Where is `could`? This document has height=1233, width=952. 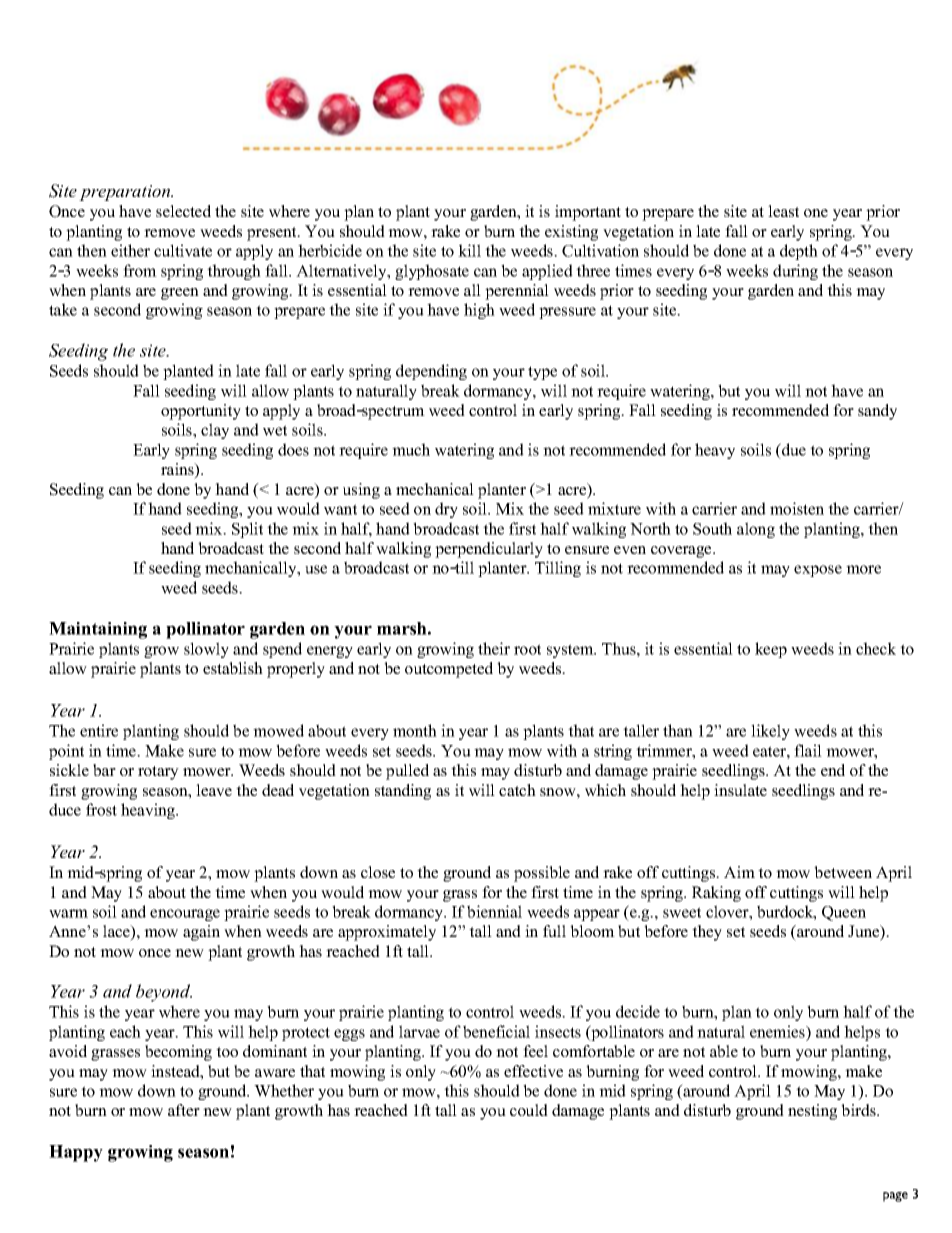
could is located at coordinates (529, 1110).
